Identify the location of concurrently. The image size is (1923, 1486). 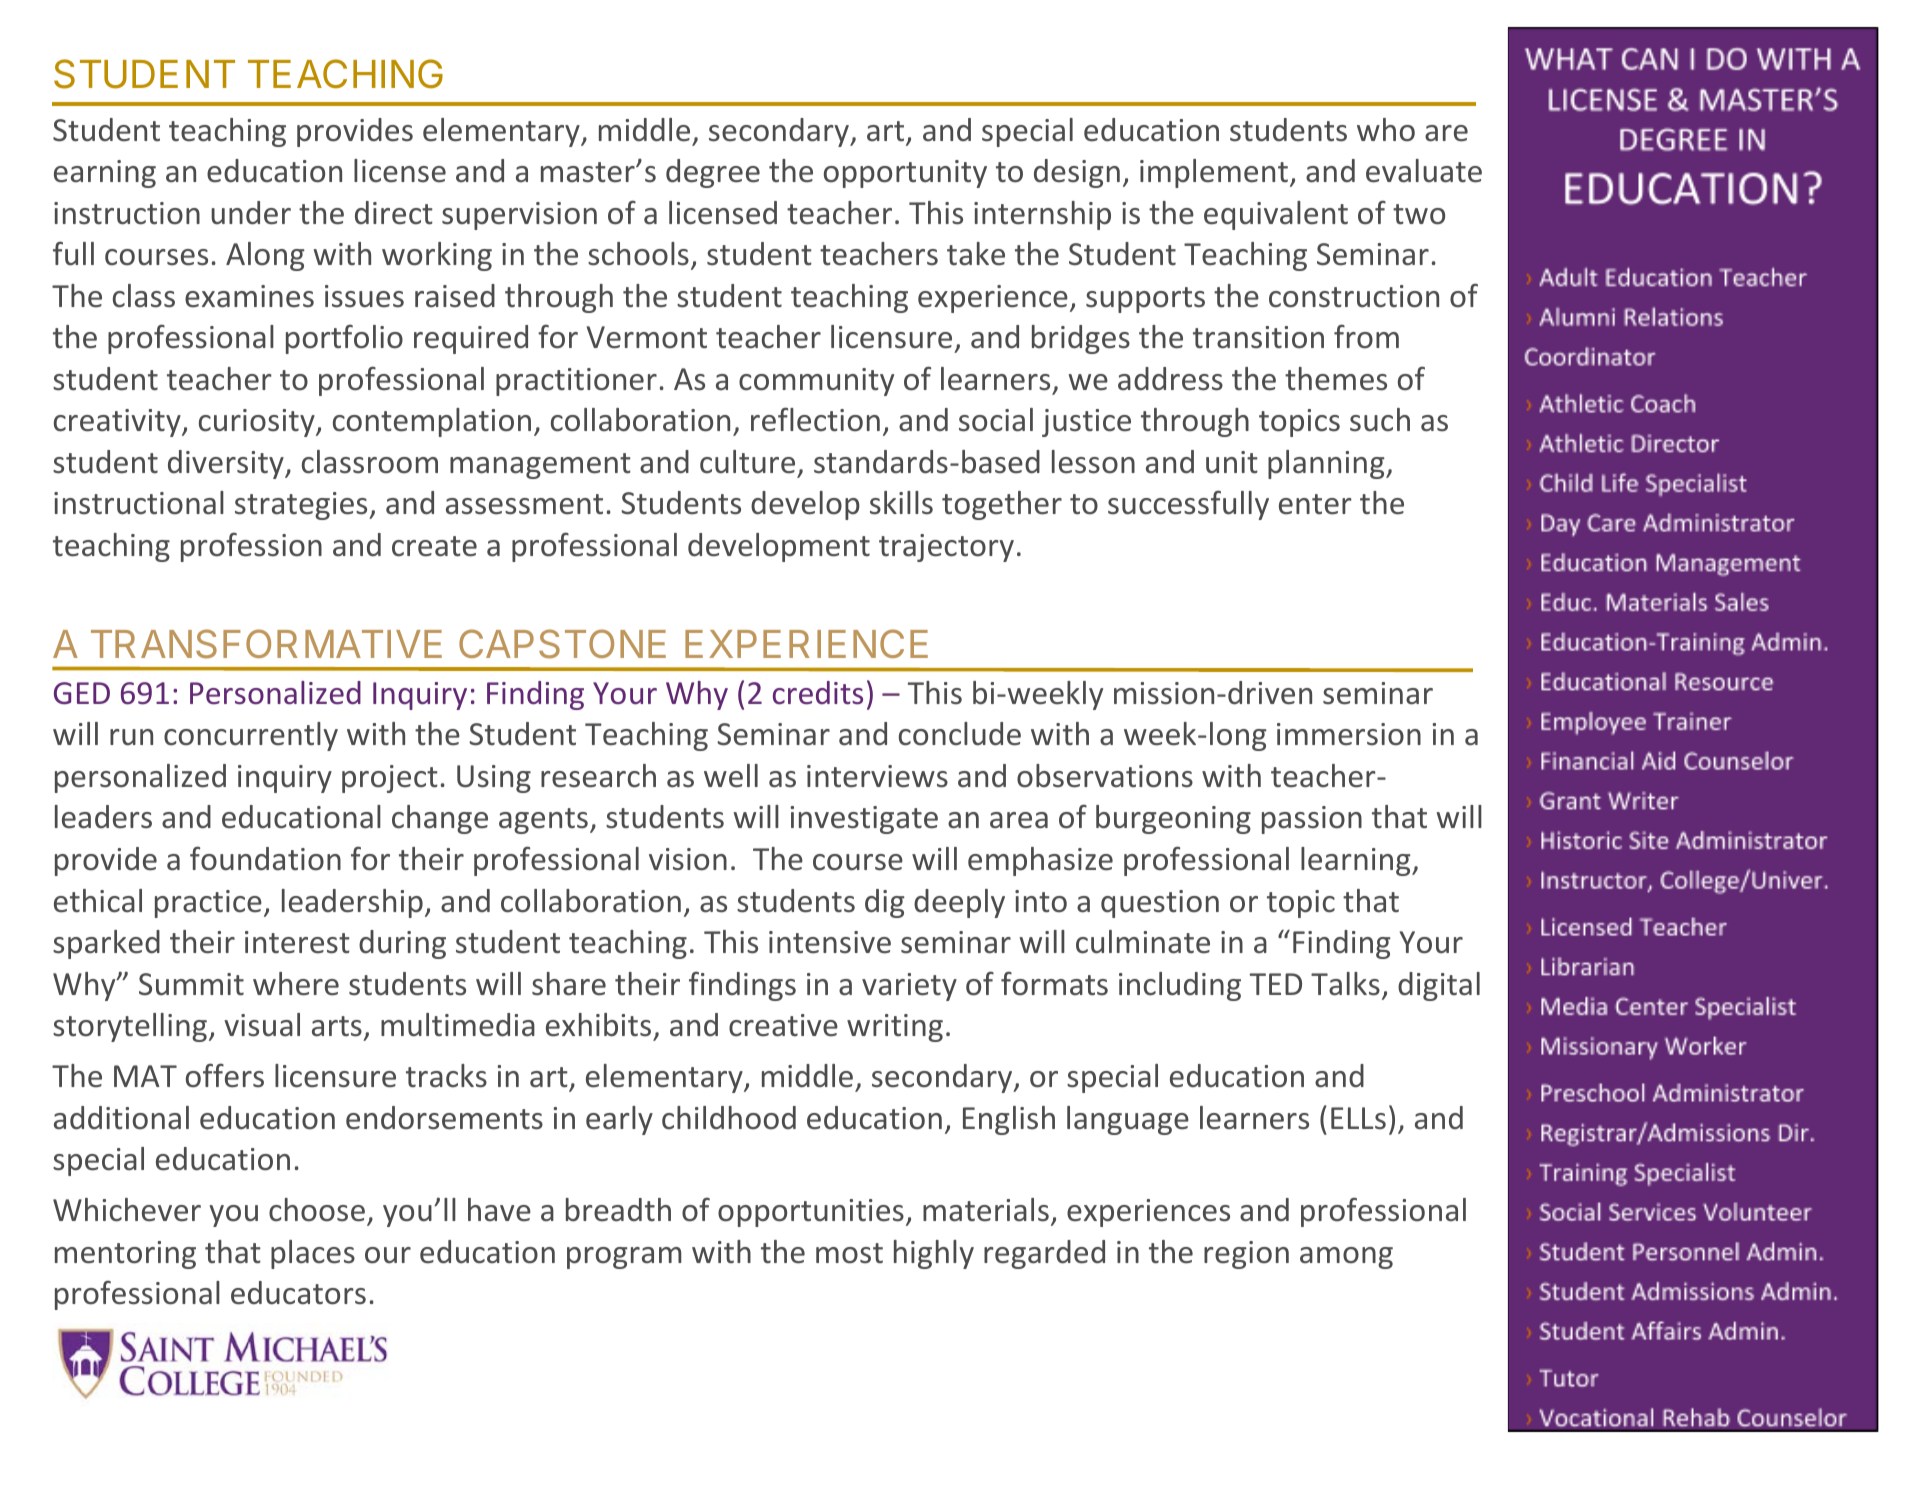
(251, 736).
